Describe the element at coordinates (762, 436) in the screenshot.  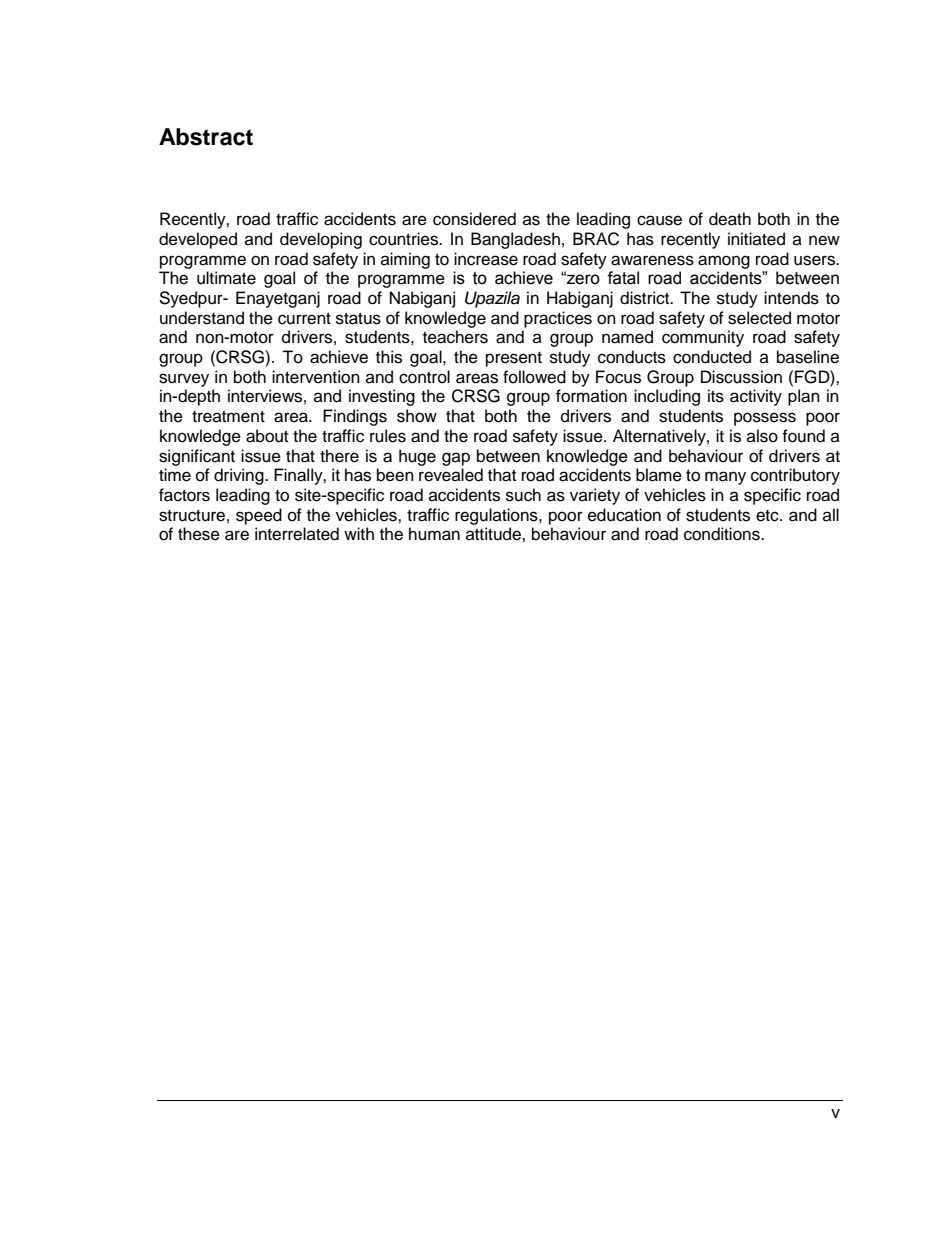
I see `also` at that location.
